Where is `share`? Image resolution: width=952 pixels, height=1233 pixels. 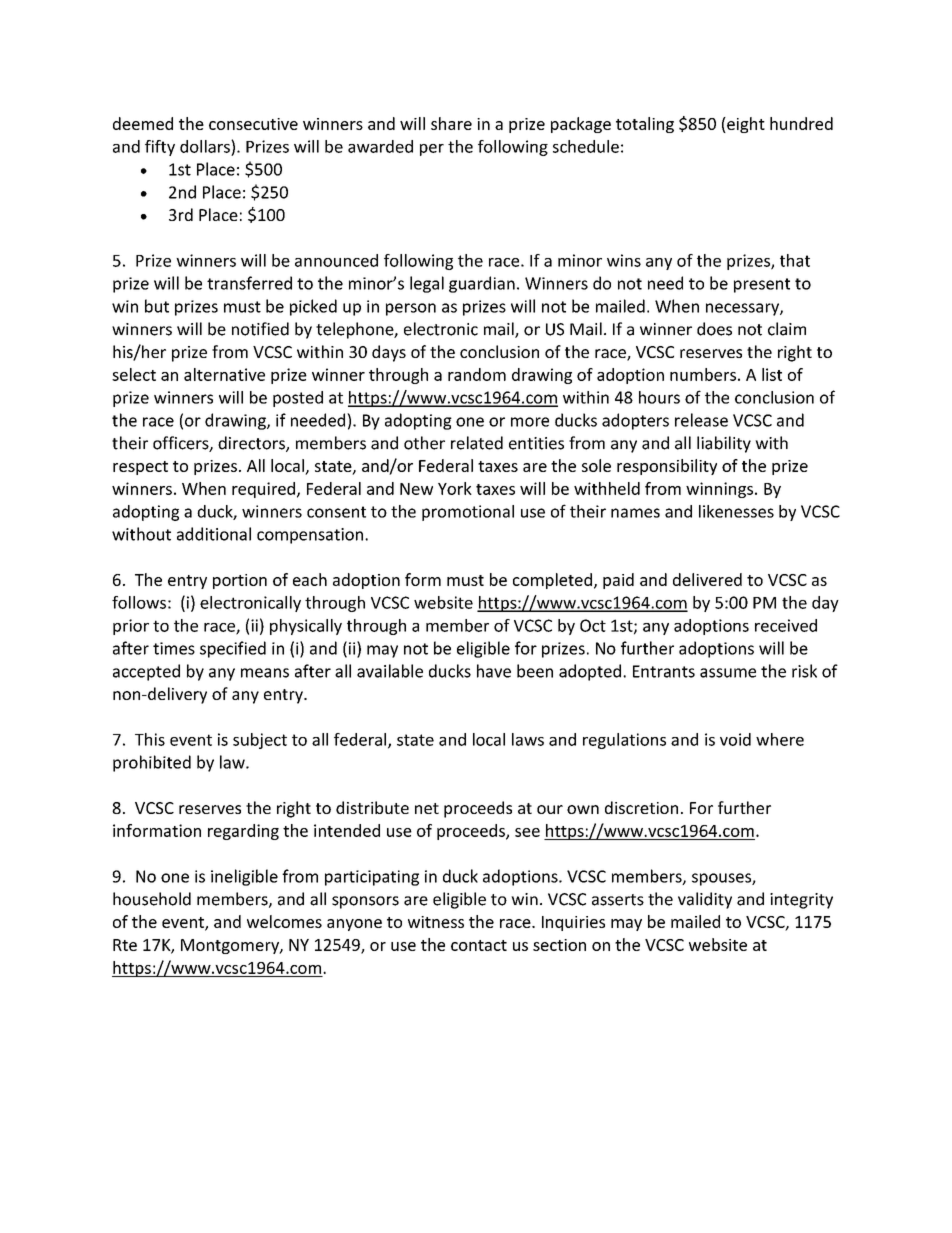 share is located at coordinates (451, 123).
